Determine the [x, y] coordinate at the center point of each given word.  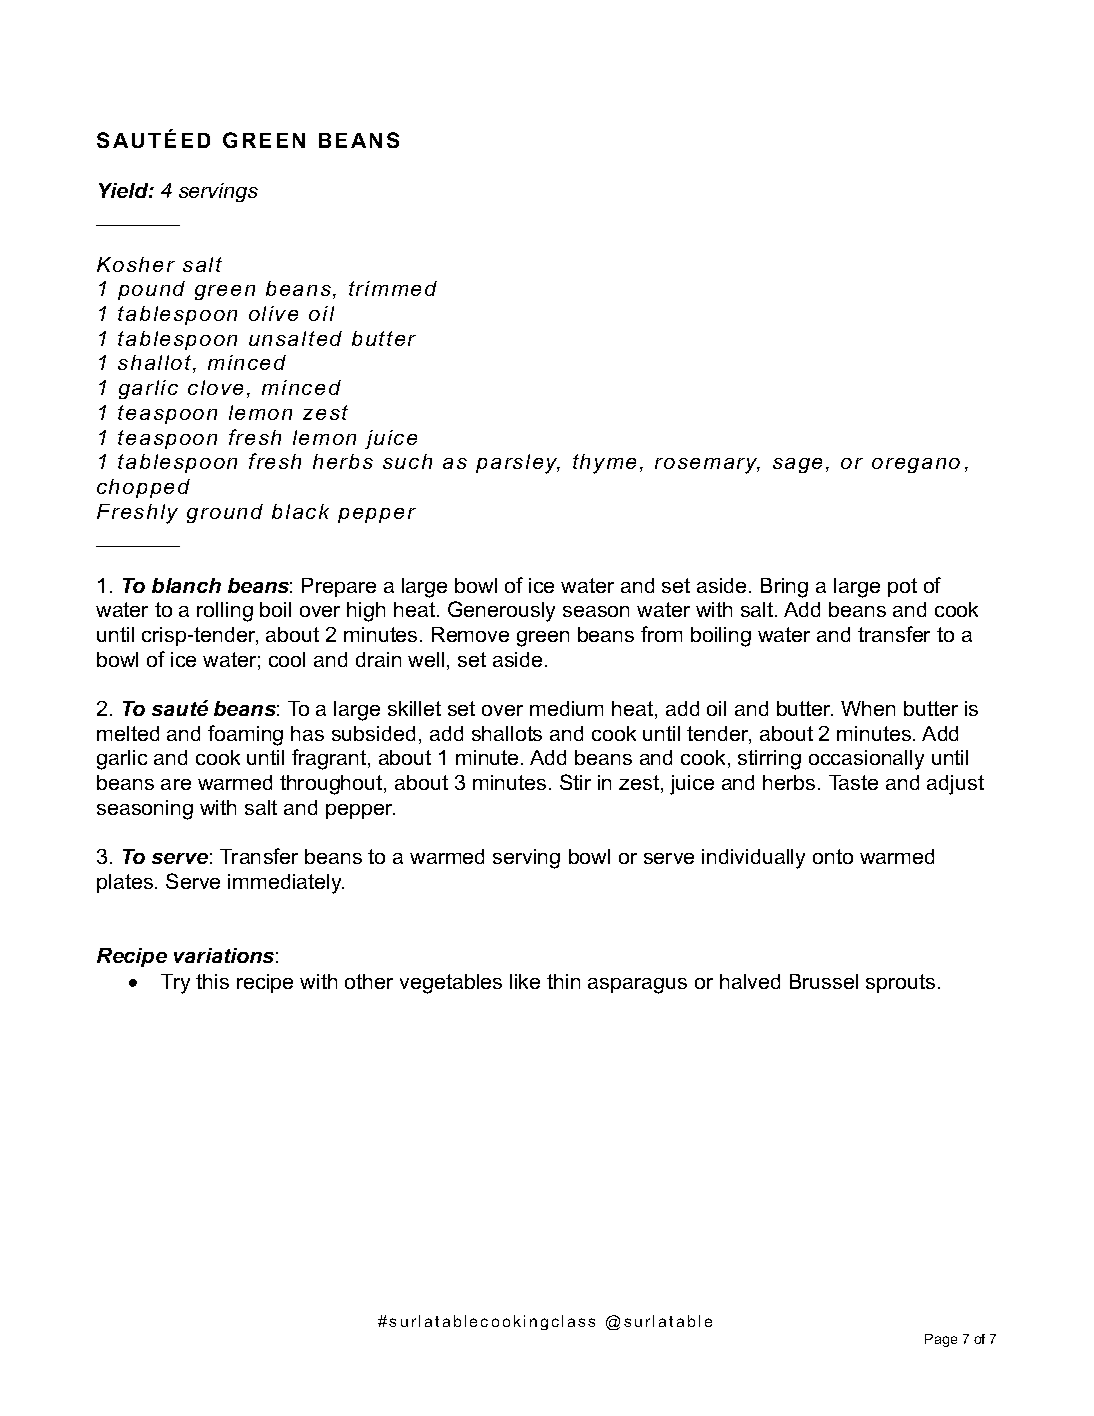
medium [566, 708]
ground [225, 513]
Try [175, 984]
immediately [286, 884]
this [212, 981]
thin [563, 981]
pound [151, 290]
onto [833, 856]
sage [797, 465]
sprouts [900, 983]
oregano [916, 465]
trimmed [393, 288]
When [868, 708]
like [525, 981]
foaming [245, 735]
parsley [518, 464]
